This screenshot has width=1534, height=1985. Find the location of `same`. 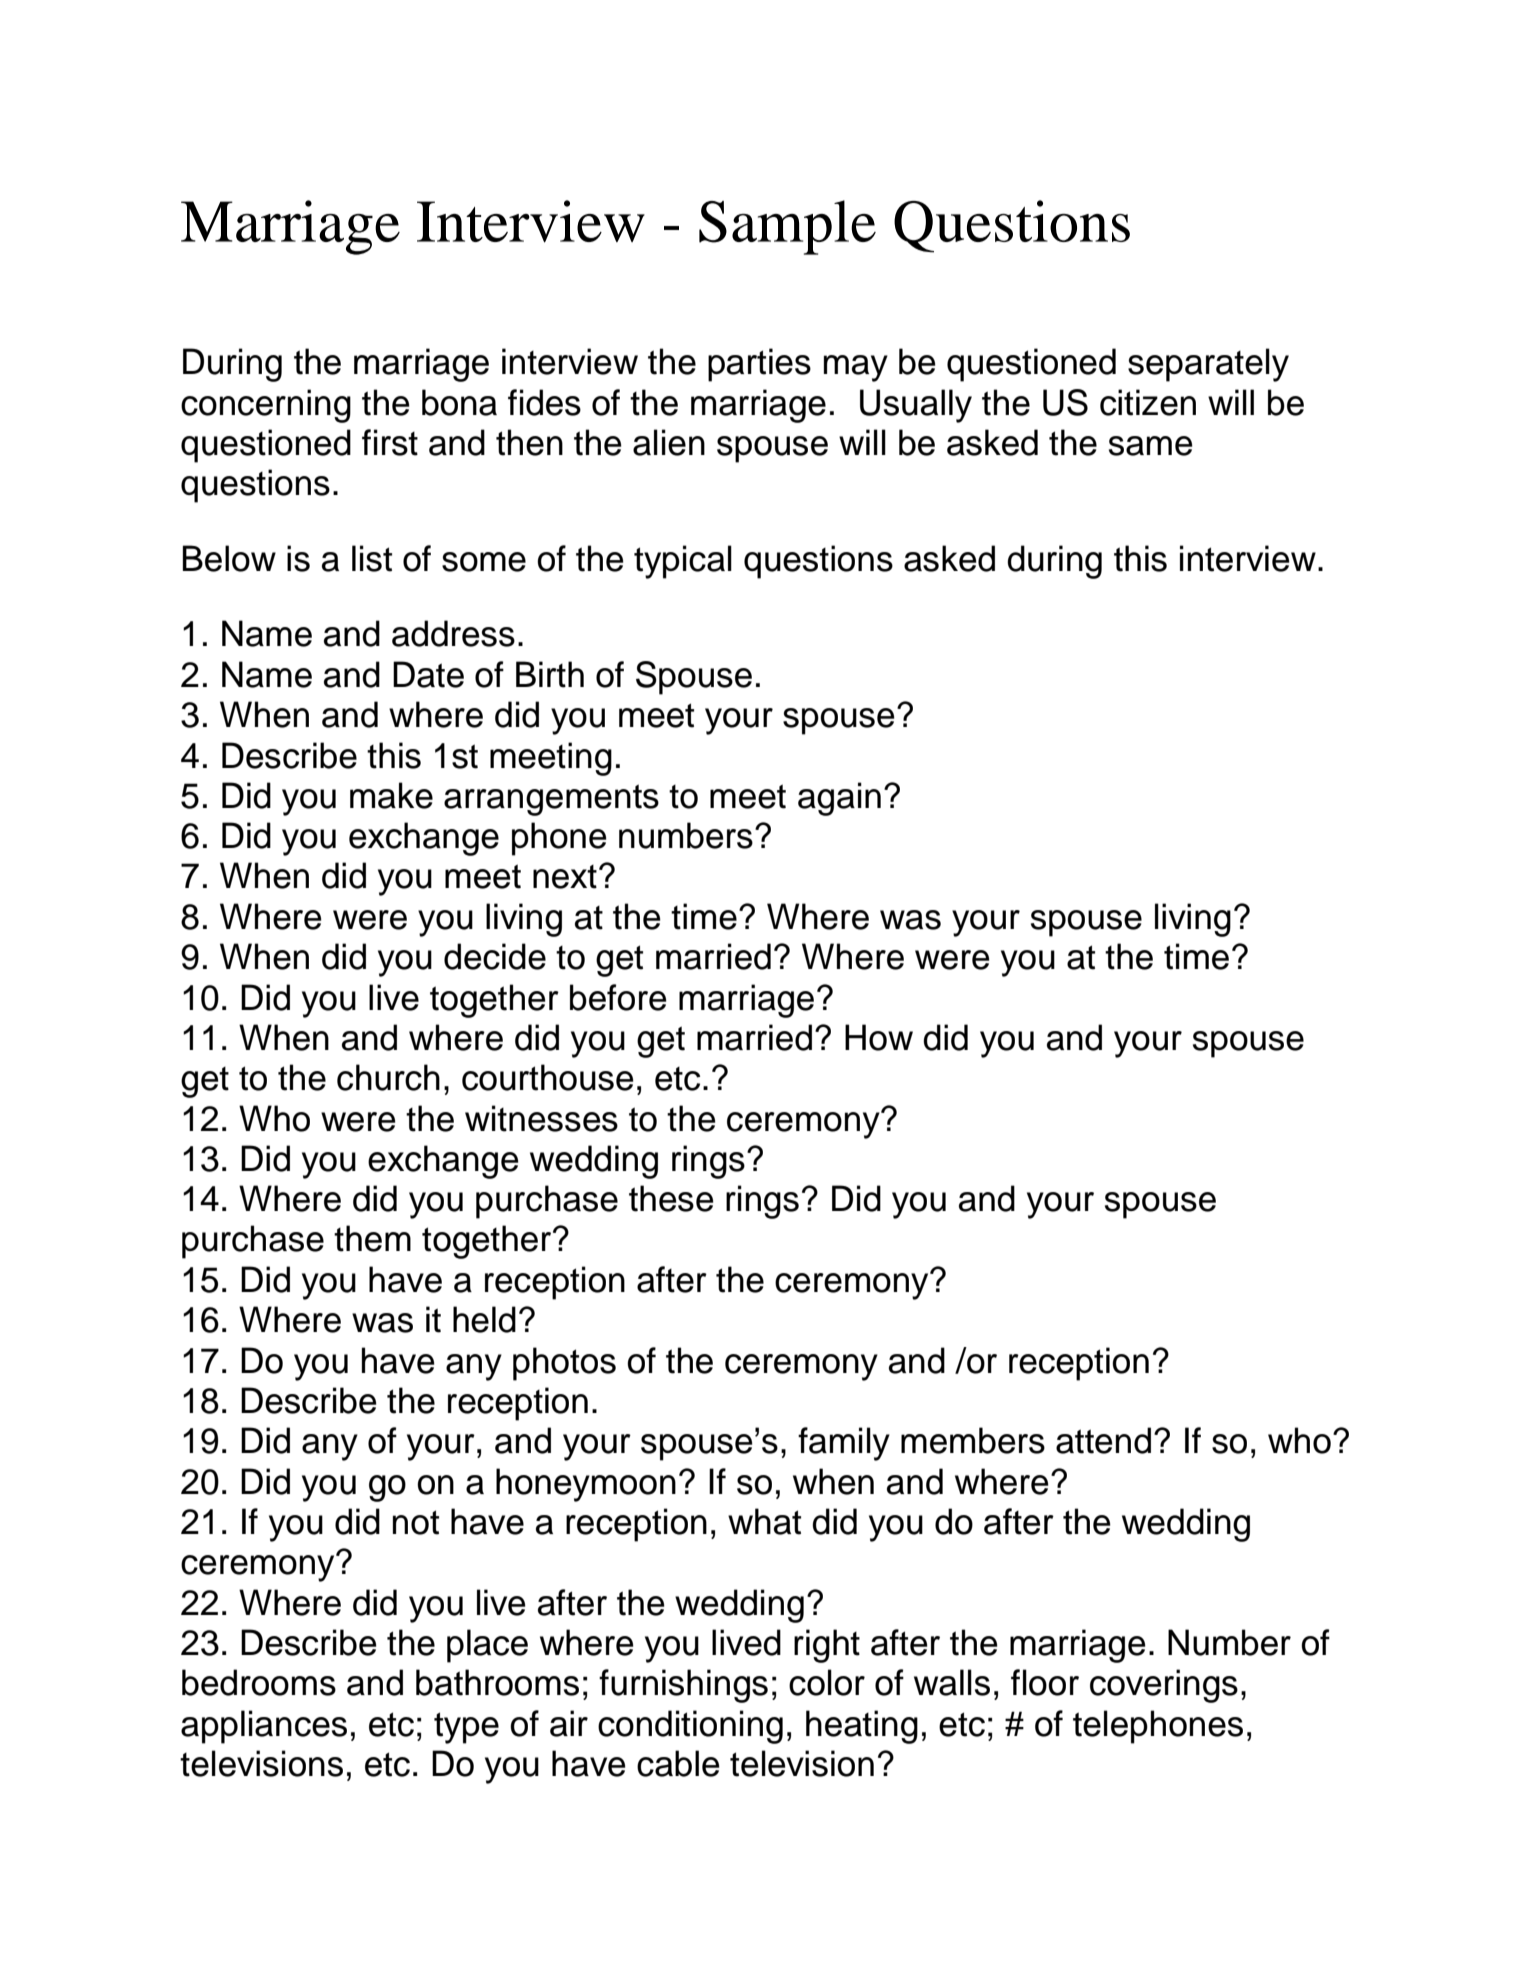

same is located at coordinates (1151, 446).
